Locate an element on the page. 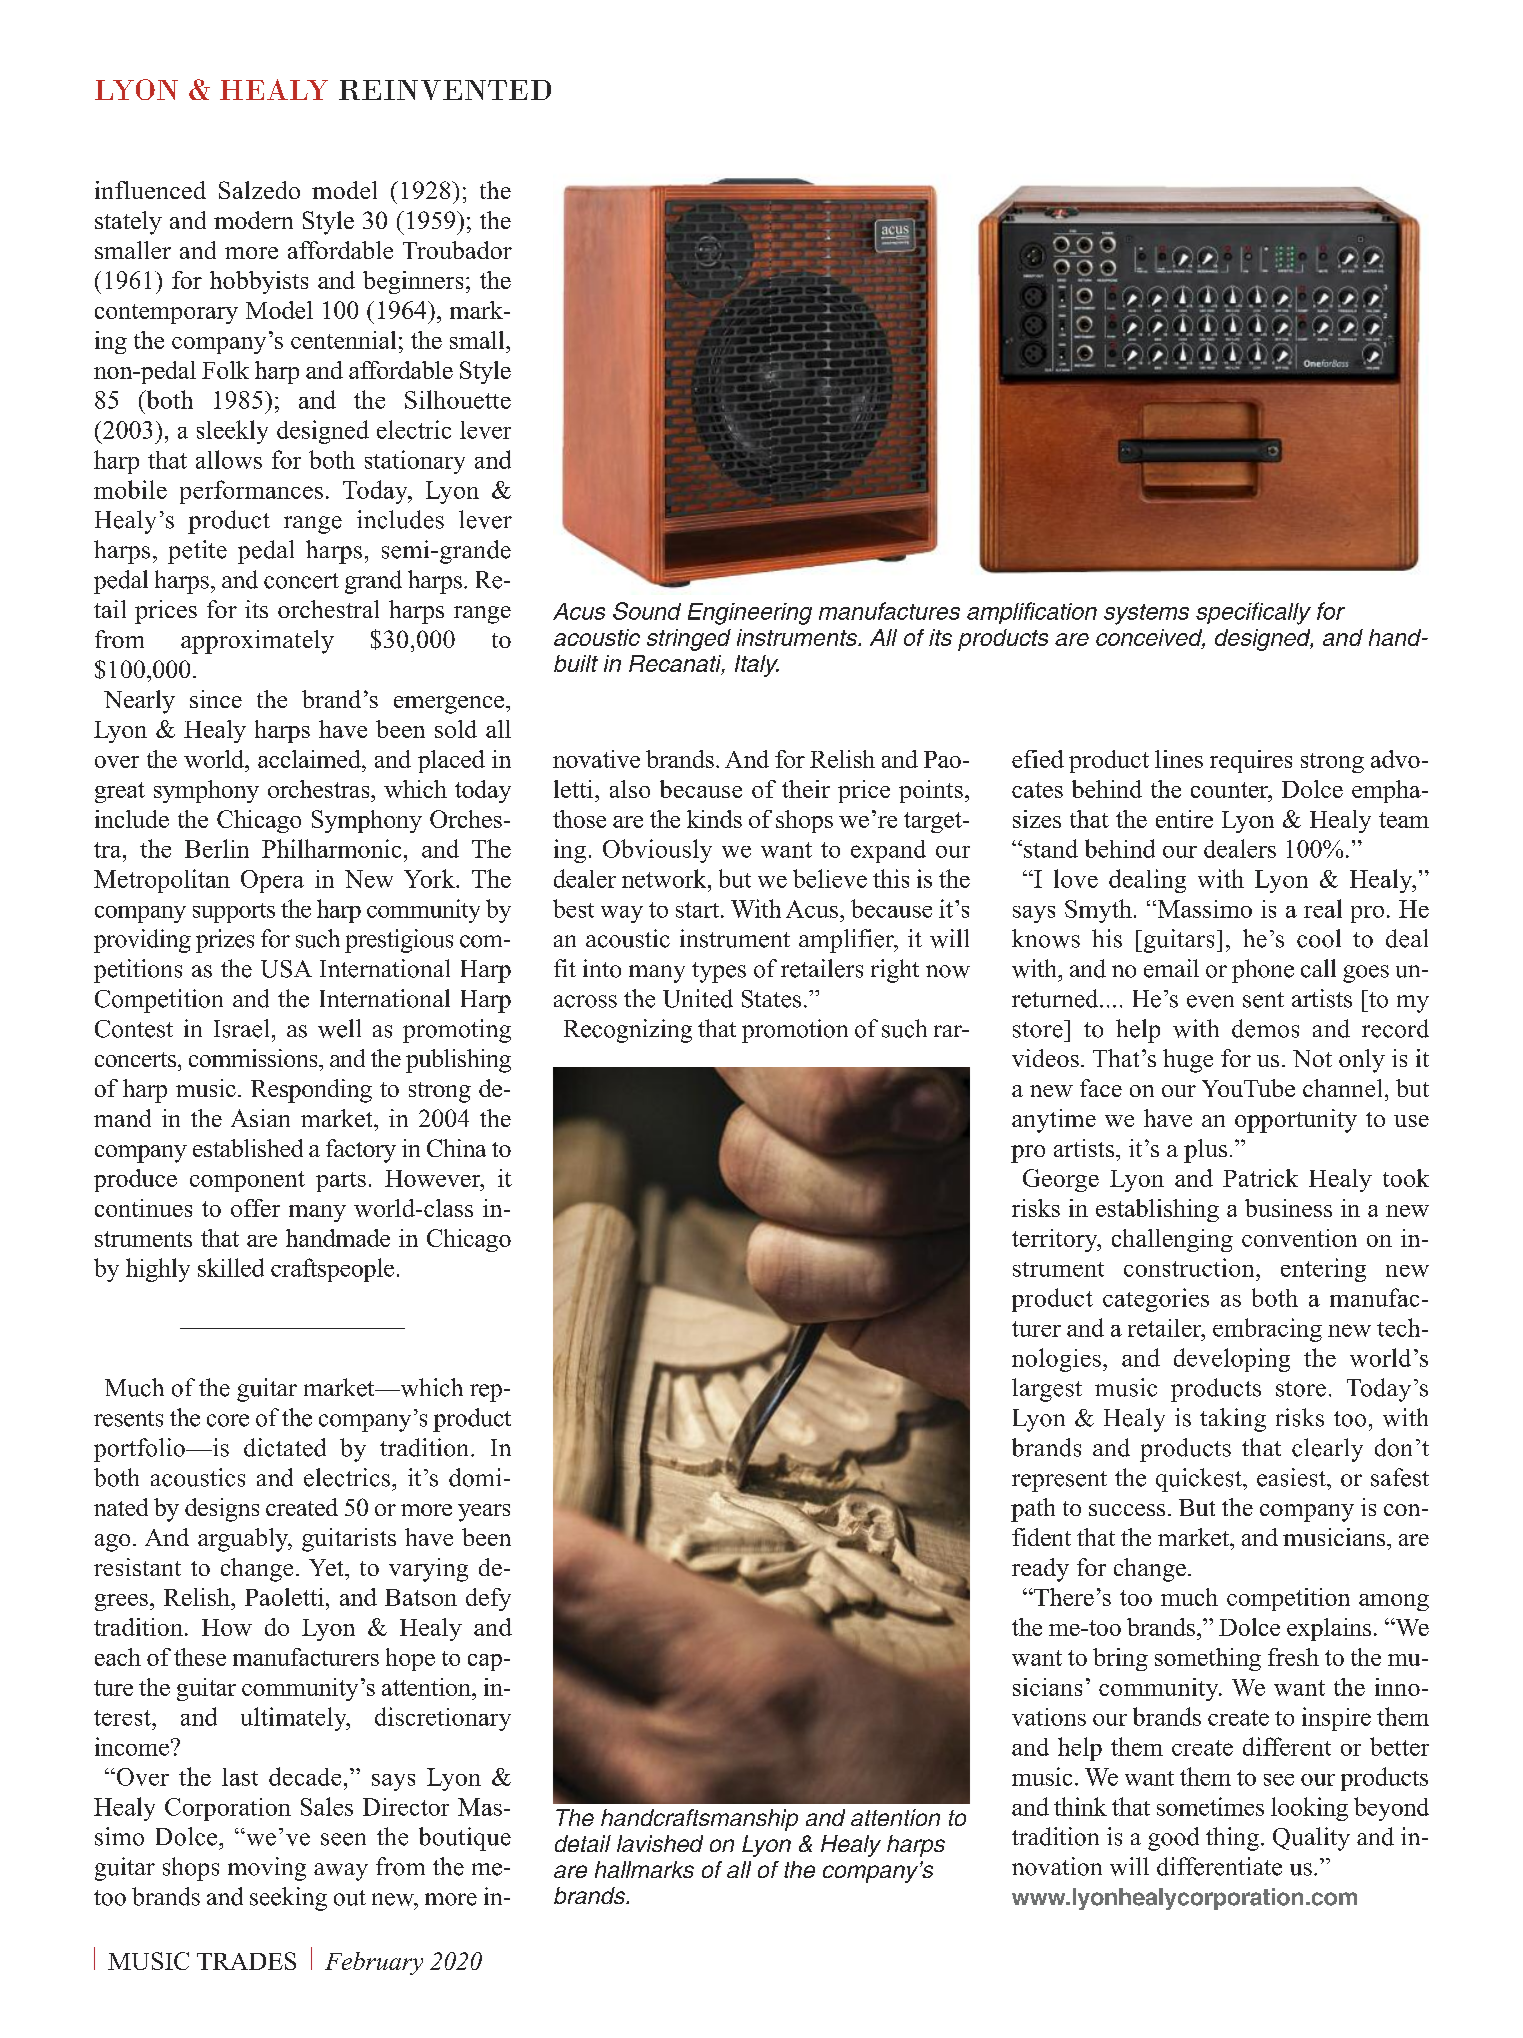 The height and width of the image is (2038, 1523). lavished is located at coordinates (660, 1843).
